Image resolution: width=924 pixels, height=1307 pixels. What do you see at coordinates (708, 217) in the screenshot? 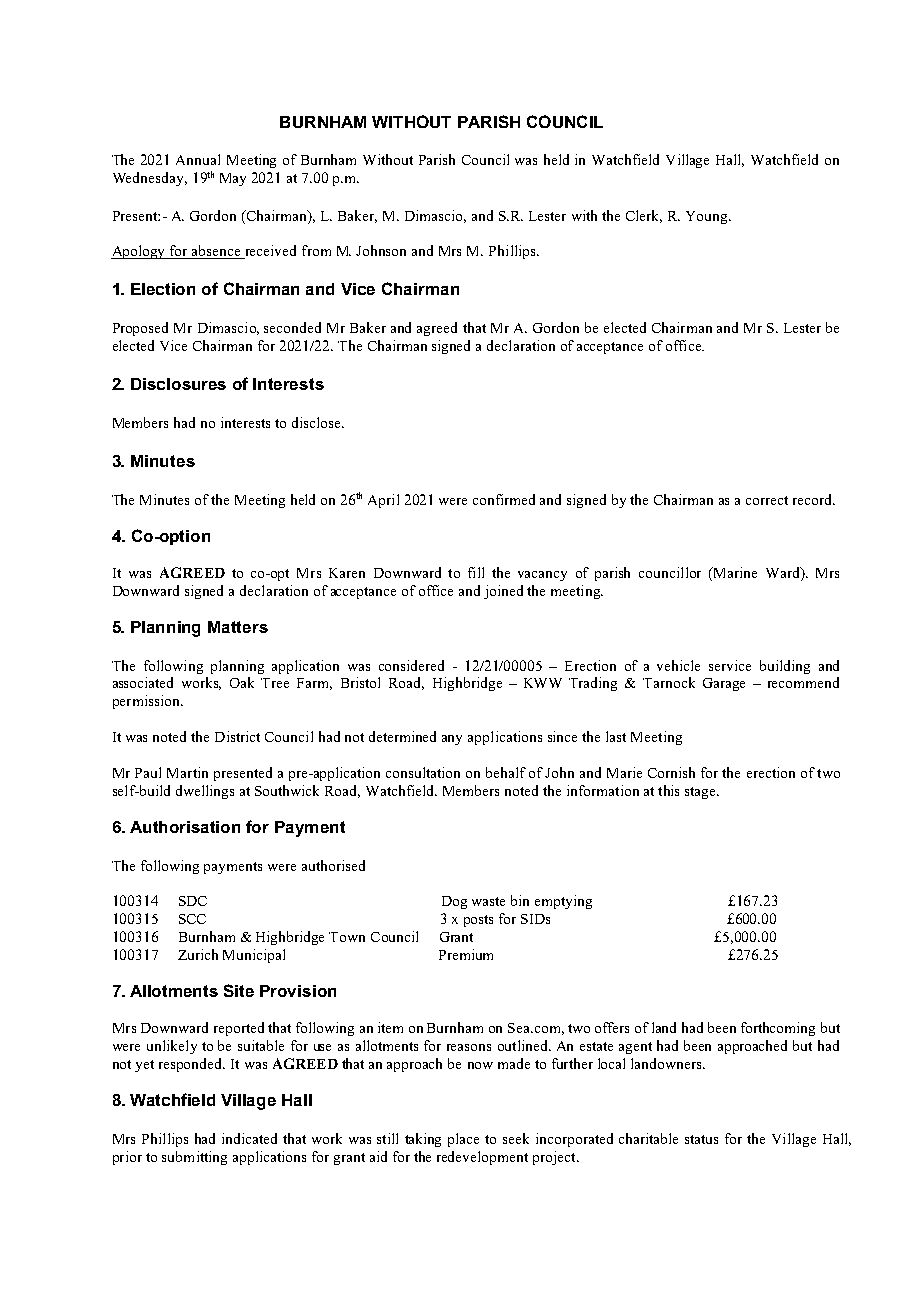
I see `Young` at bounding box center [708, 217].
